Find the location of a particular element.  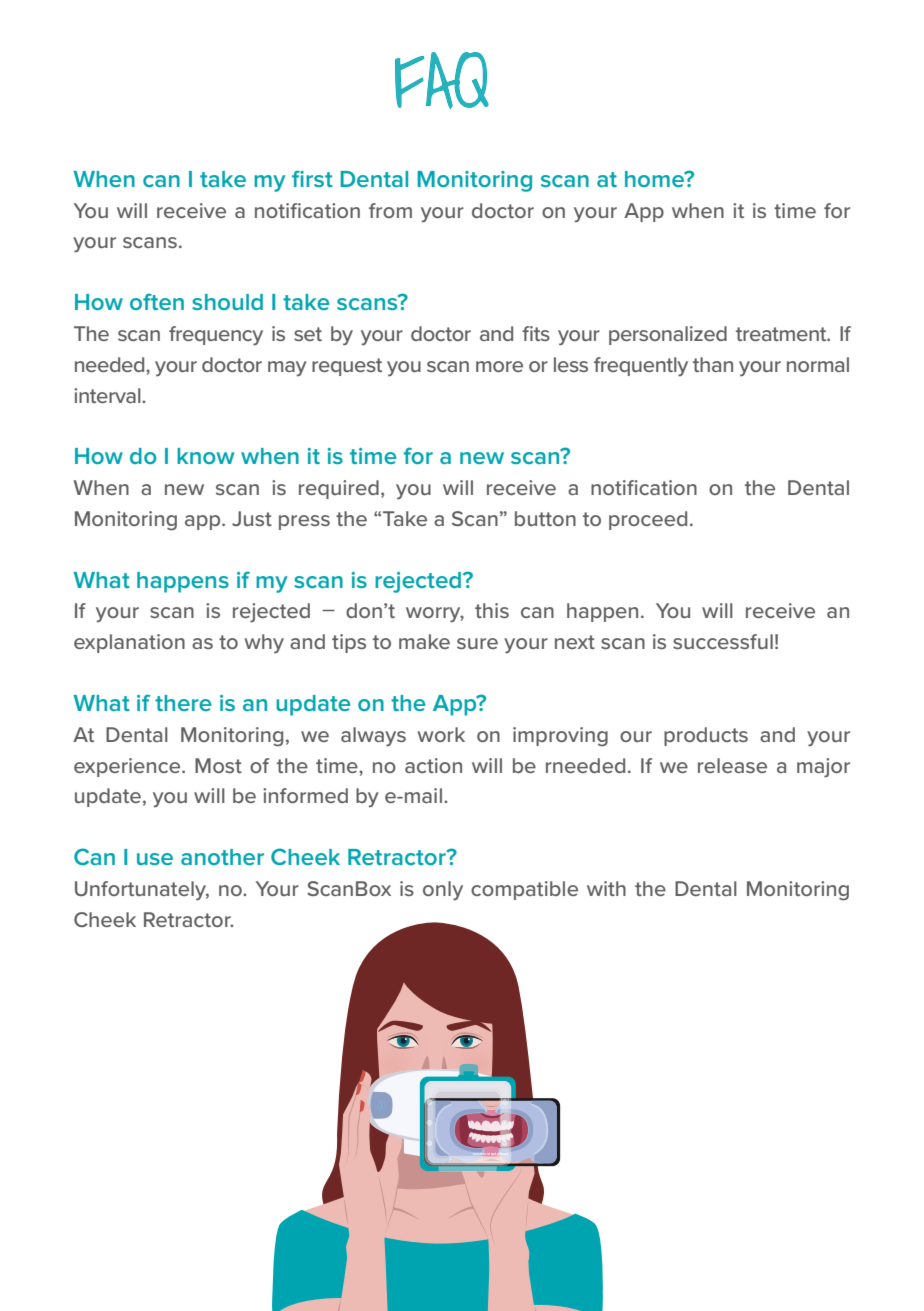

know is located at coordinates (205, 456).
